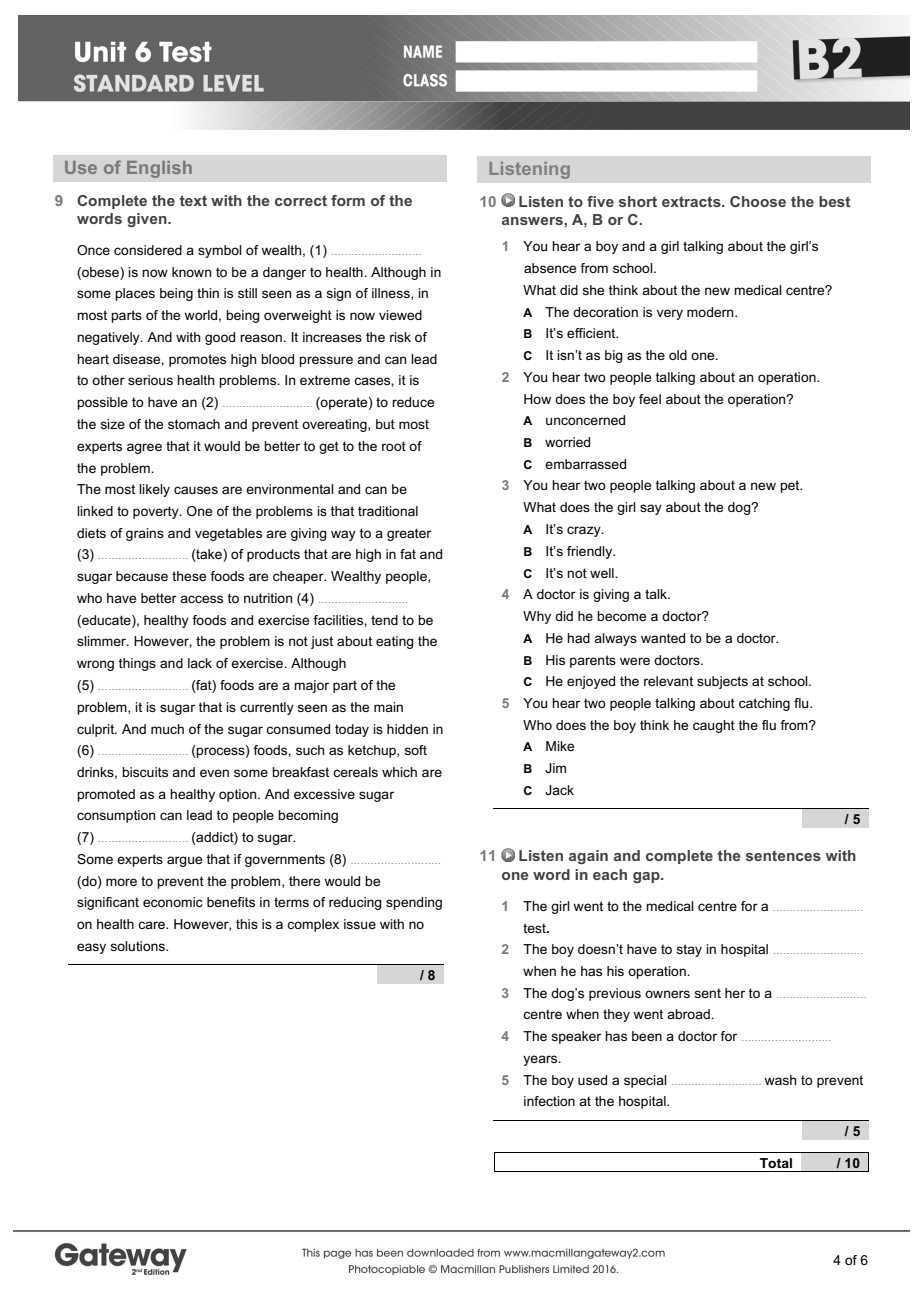 The width and height of the image is (924, 1308). I want to click on spending, so click(414, 903).
